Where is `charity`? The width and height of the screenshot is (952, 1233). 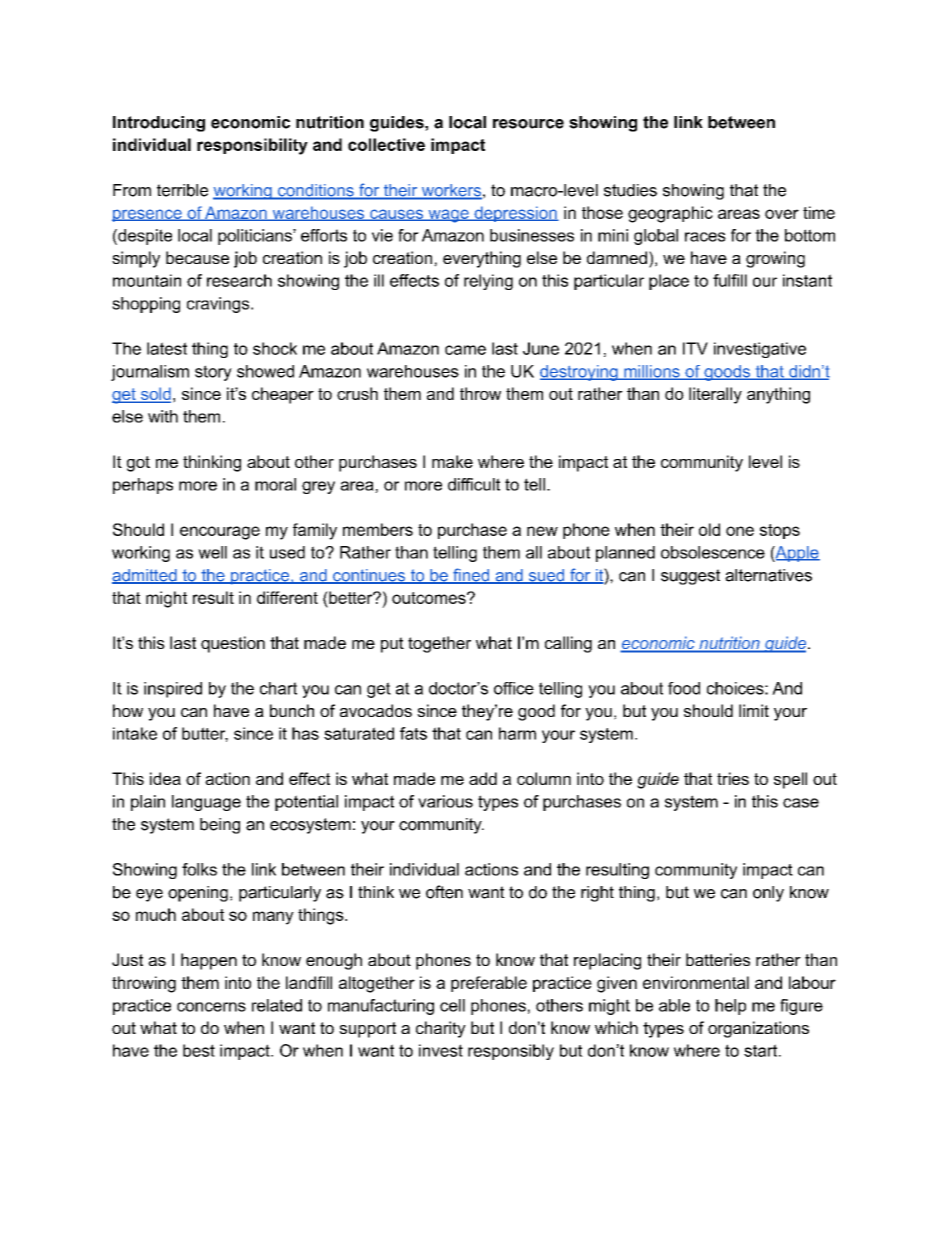
charity is located at coordinates (441, 1029).
